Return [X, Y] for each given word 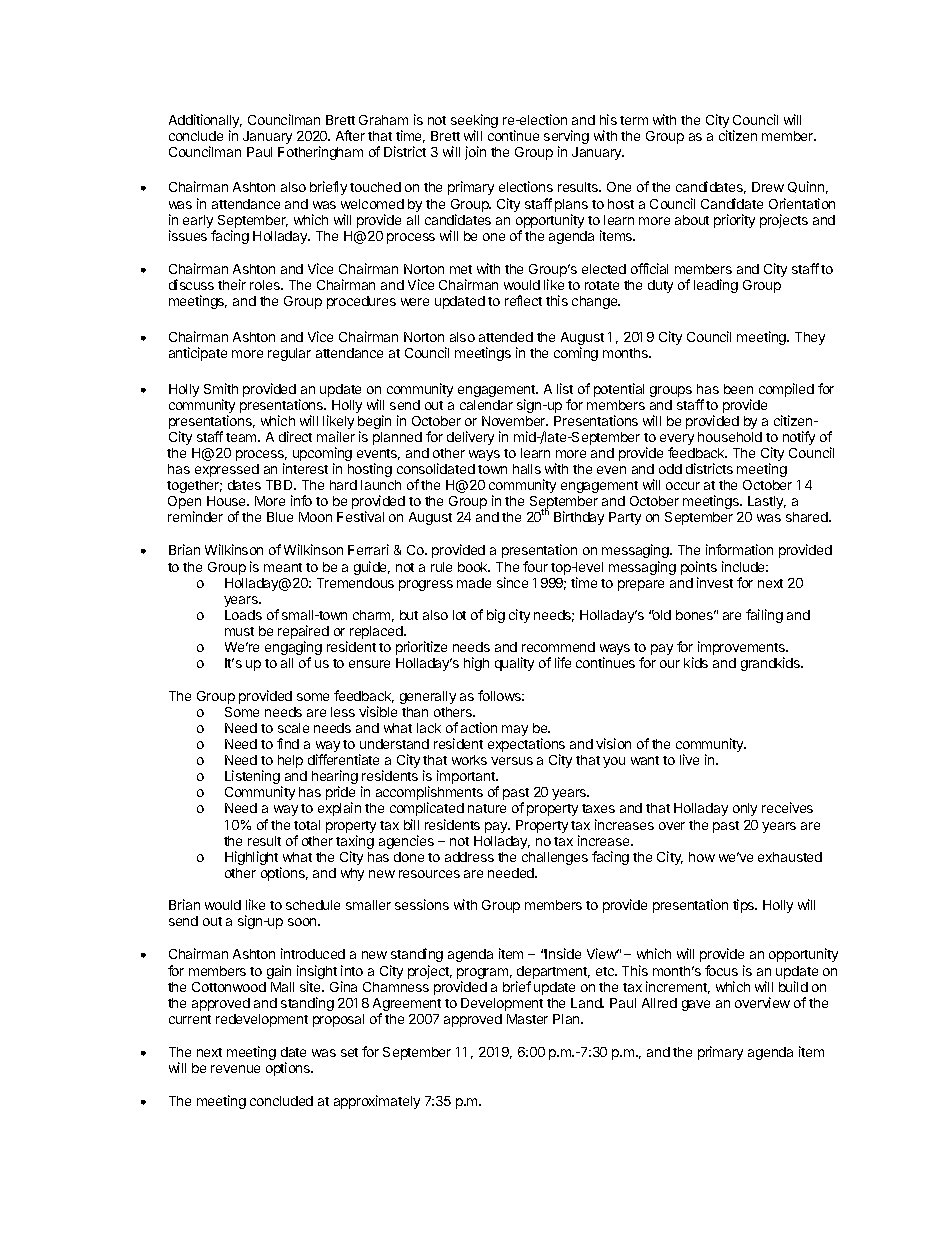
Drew [768, 187]
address [469, 857]
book [474, 567]
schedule [313, 905]
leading [716, 286]
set [349, 1052]
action [479, 727]
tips [745, 906]
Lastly [767, 502]
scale [293, 728]
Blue [280, 517]
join [475, 153]
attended [506, 337]
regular [289, 354]
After [350, 135]
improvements [742, 649]
